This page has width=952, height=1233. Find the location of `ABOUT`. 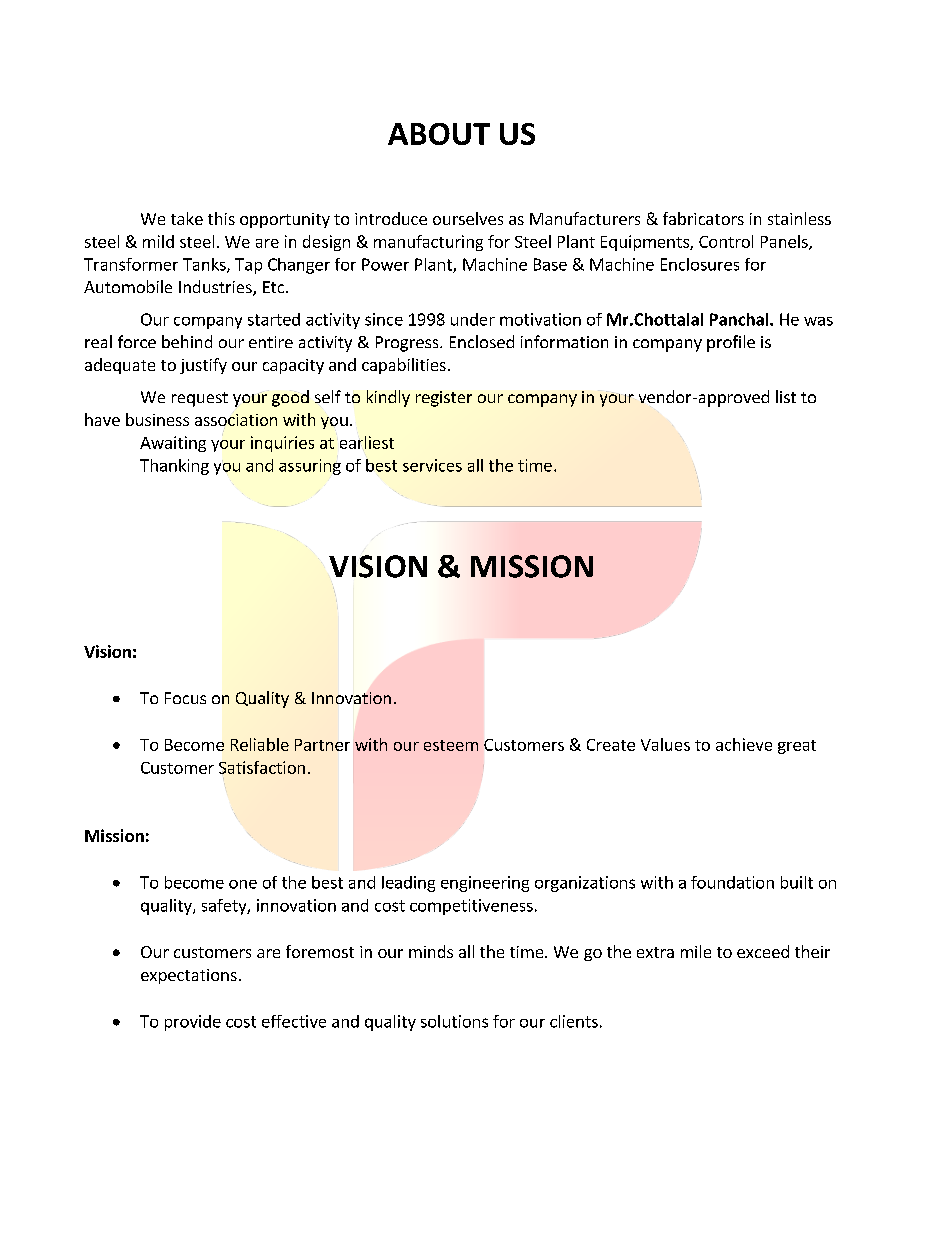

ABOUT is located at coordinates (439, 134).
